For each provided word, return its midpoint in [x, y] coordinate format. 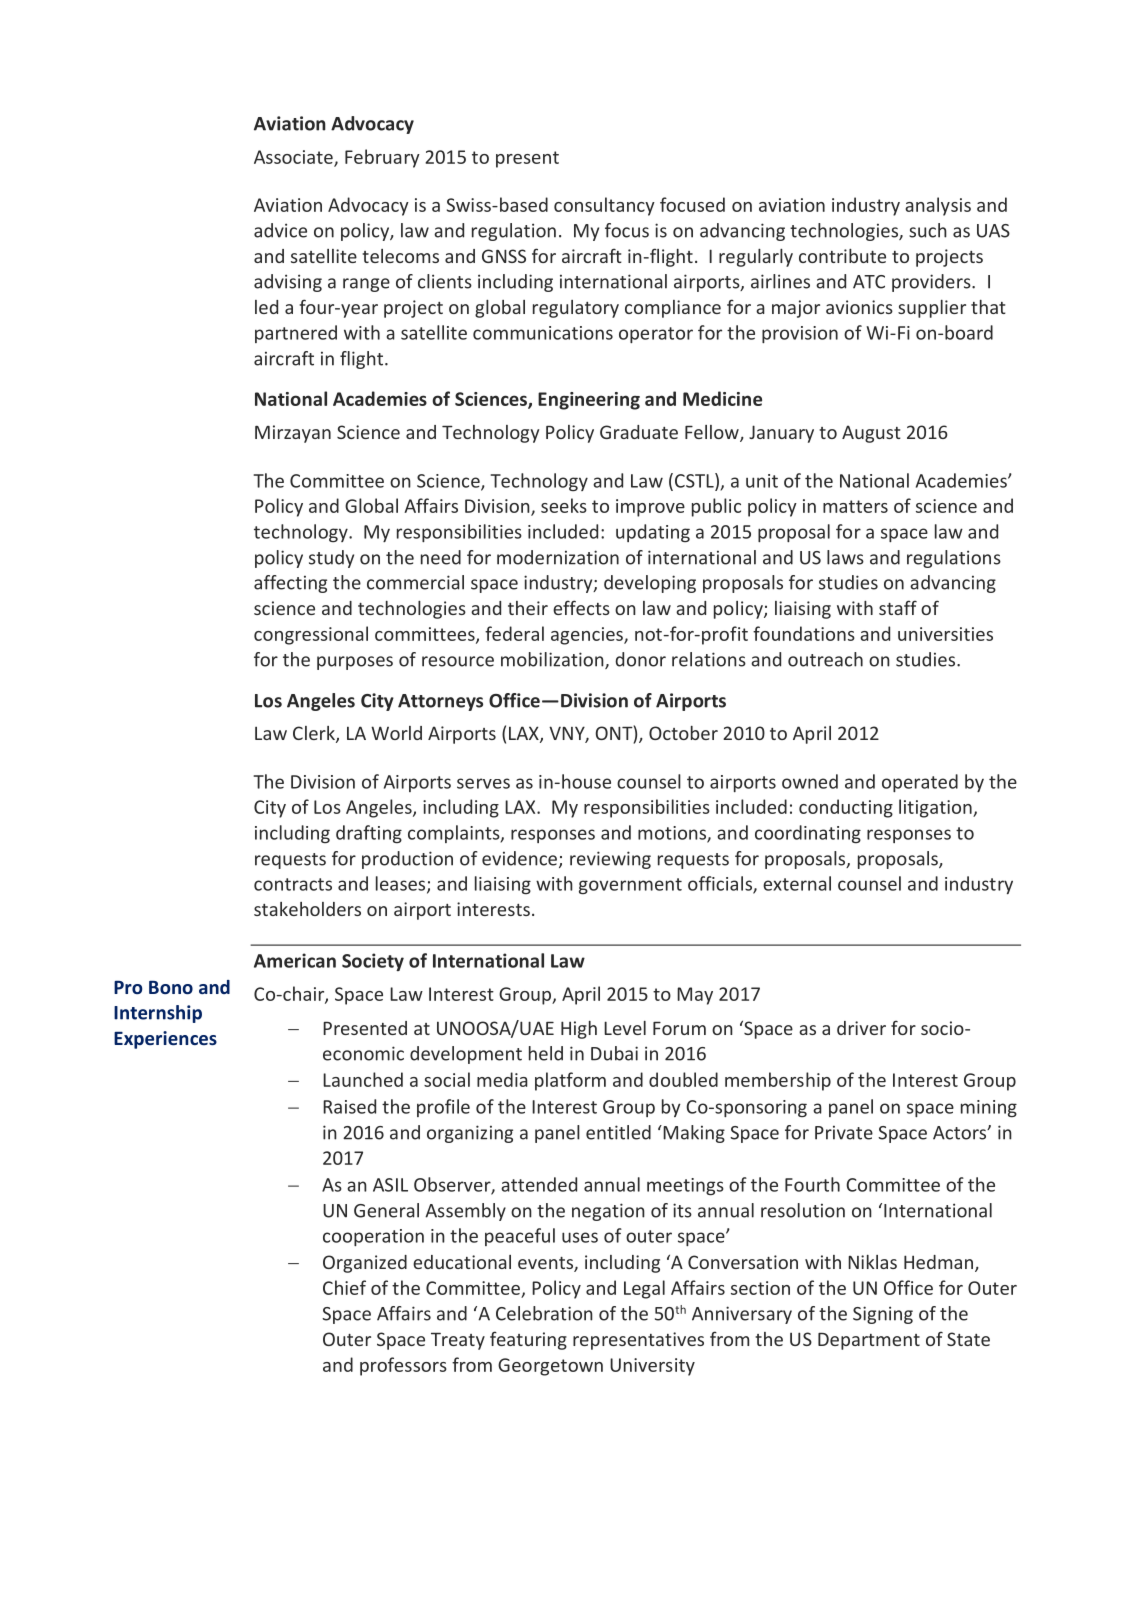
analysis [938, 206]
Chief [344, 1287]
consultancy [604, 206]
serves [483, 783]
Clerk [315, 734]
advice [280, 230]
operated [920, 783]
